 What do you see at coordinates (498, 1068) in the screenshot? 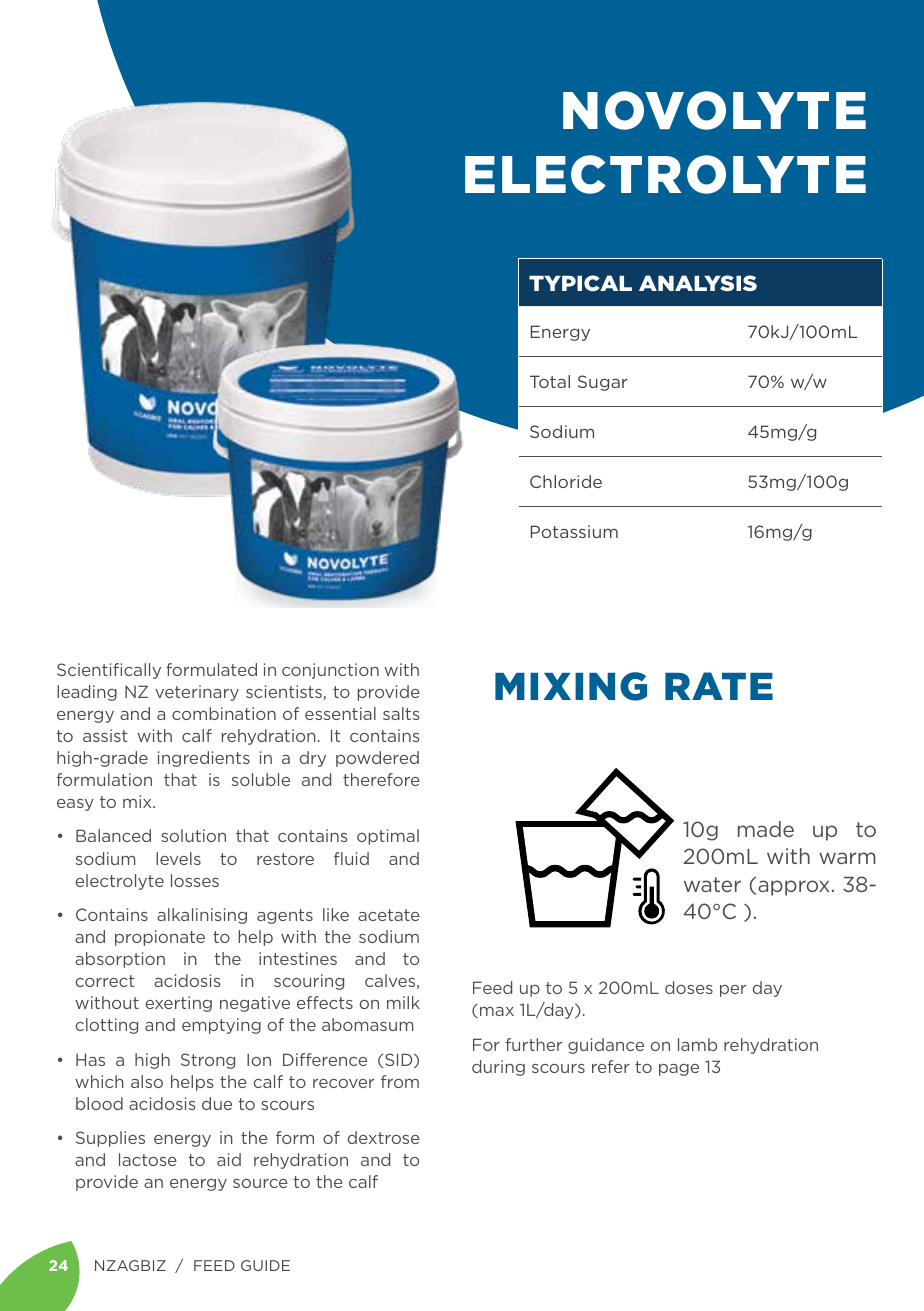
I see `during` at bounding box center [498, 1068].
